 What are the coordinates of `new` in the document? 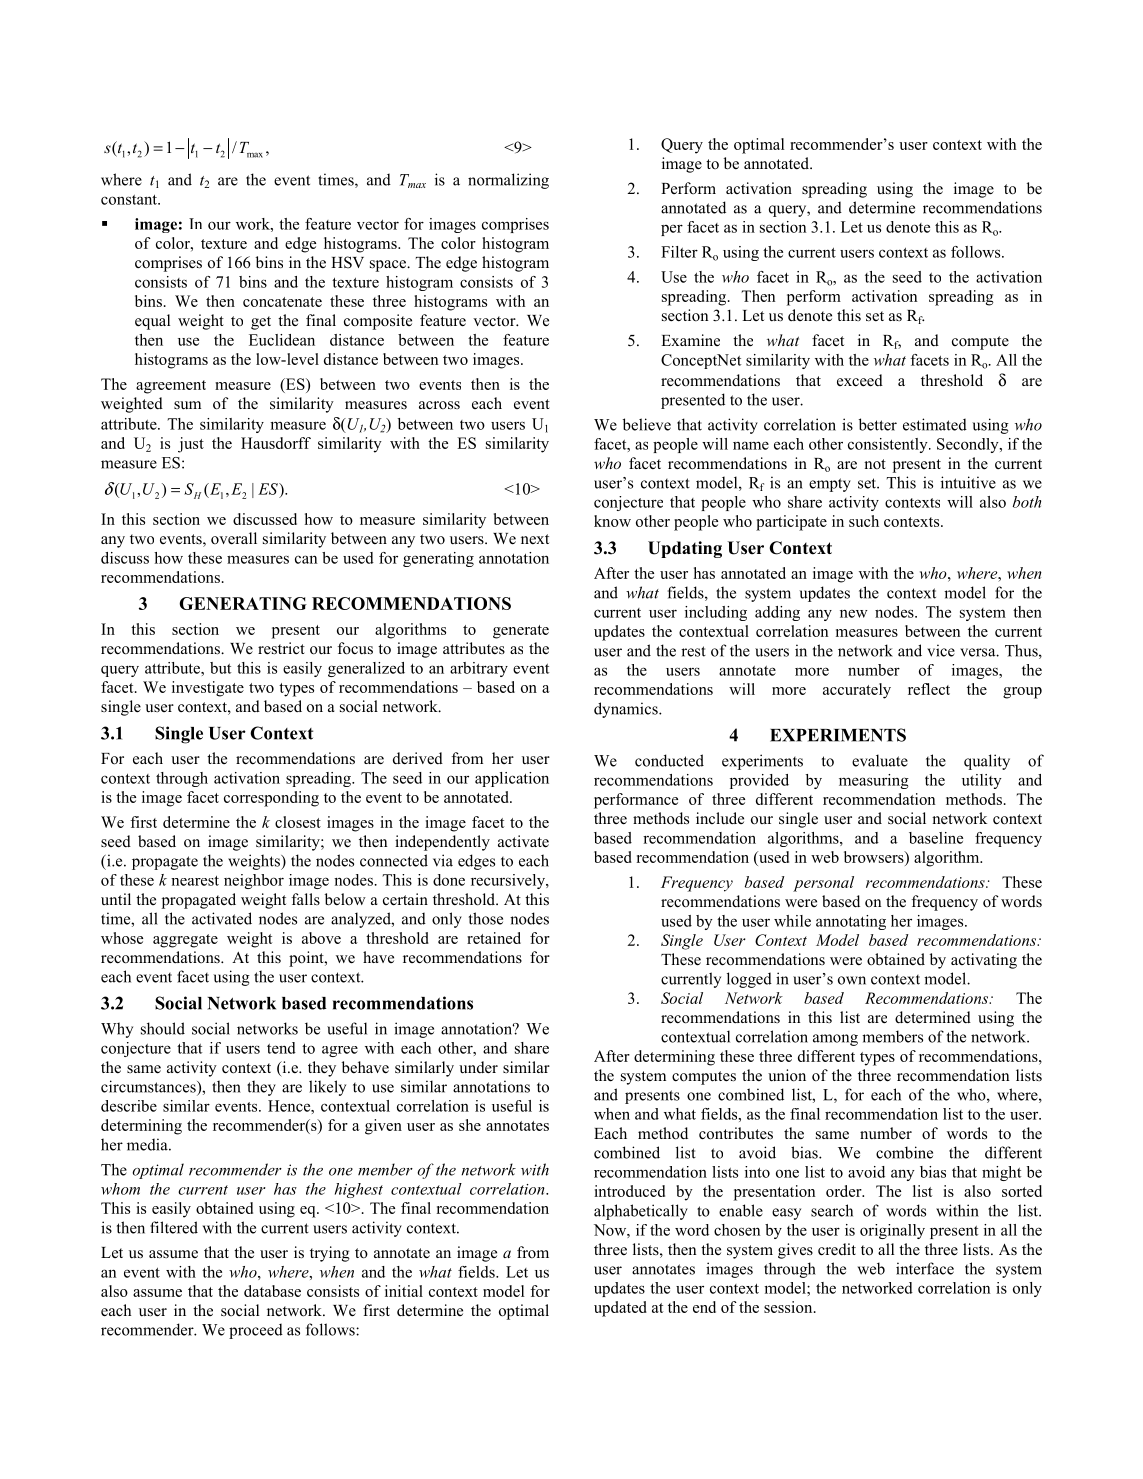 It's located at (854, 613).
